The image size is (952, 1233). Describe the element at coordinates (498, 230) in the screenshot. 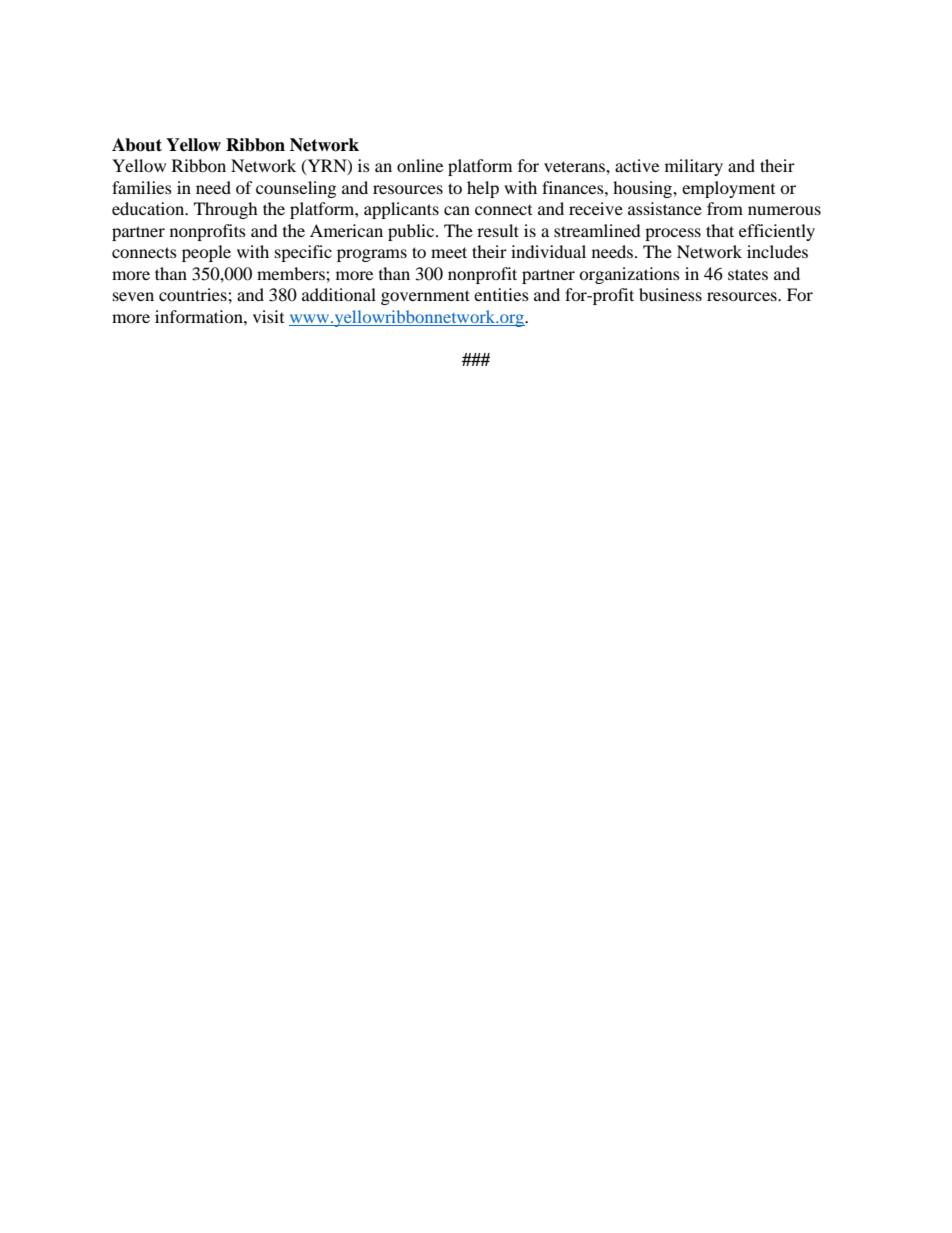

I see `result` at that location.
